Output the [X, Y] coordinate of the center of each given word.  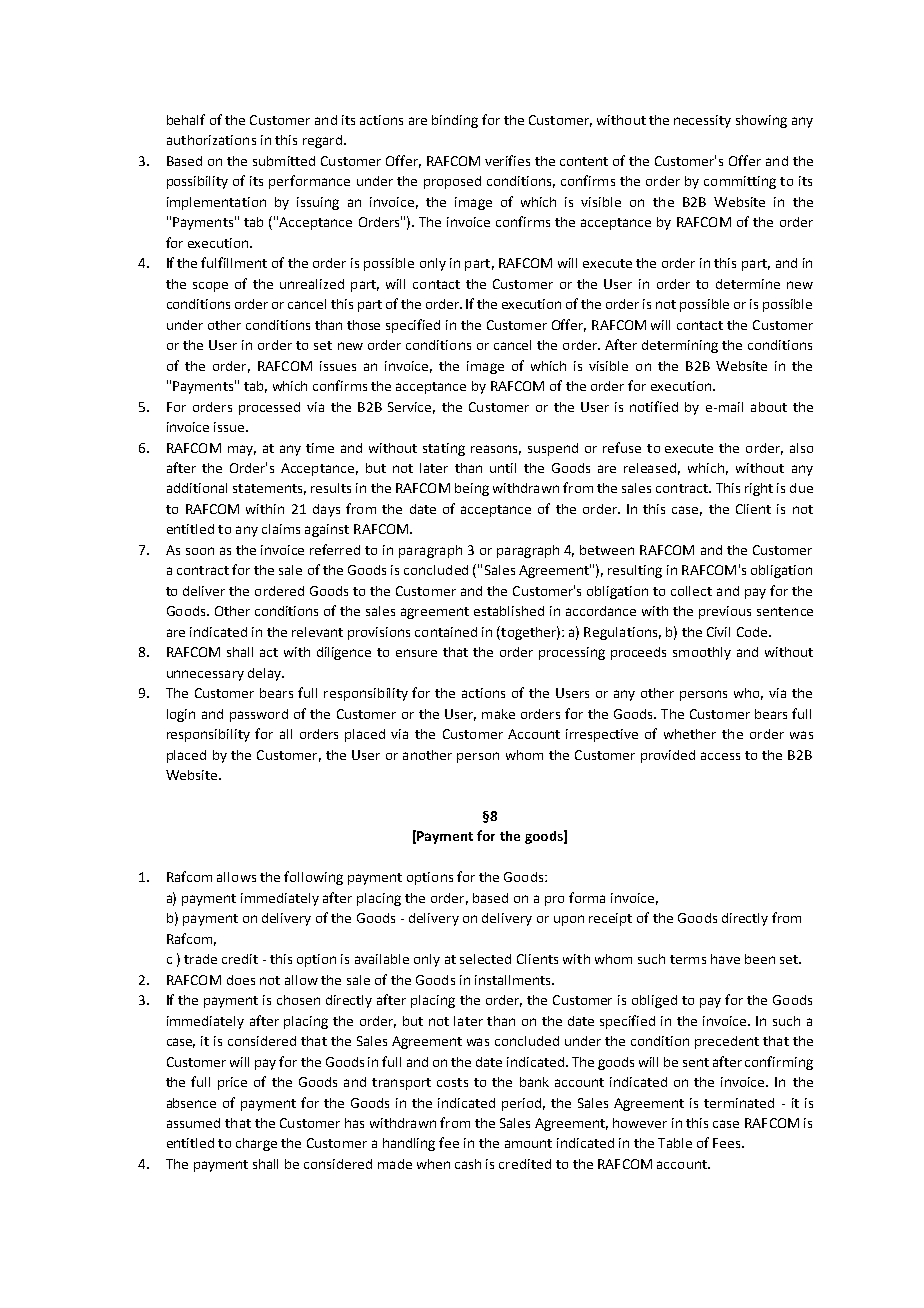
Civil [718, 632]
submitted [284, 161]
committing [740, 182]
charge [256, 1144]
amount [528, 1143]
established [509, 611]
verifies [507, 160]
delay [266, 674]
